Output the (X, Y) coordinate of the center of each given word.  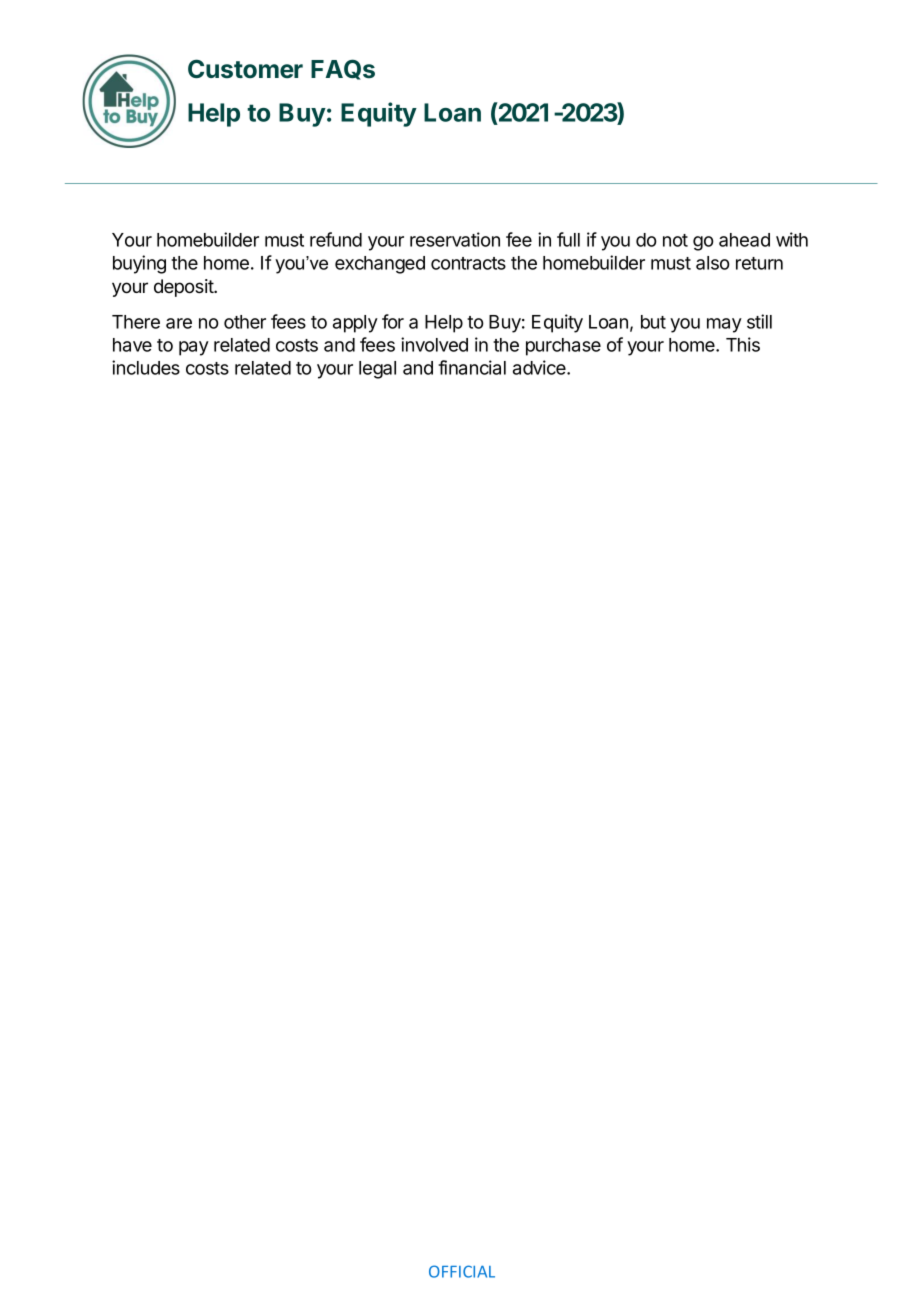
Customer (245, 69)
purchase (563, 347)
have (132, 345)
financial (472, 367)
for (393, 321)
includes (146, 367)
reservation (455, 239)
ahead (744, 240)
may (724, 325)
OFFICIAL (462, 1271)
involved (434, 344)
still (759, 321)
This (743, 344)
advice (540, 367)
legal (377, 370)
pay (194, 348)
